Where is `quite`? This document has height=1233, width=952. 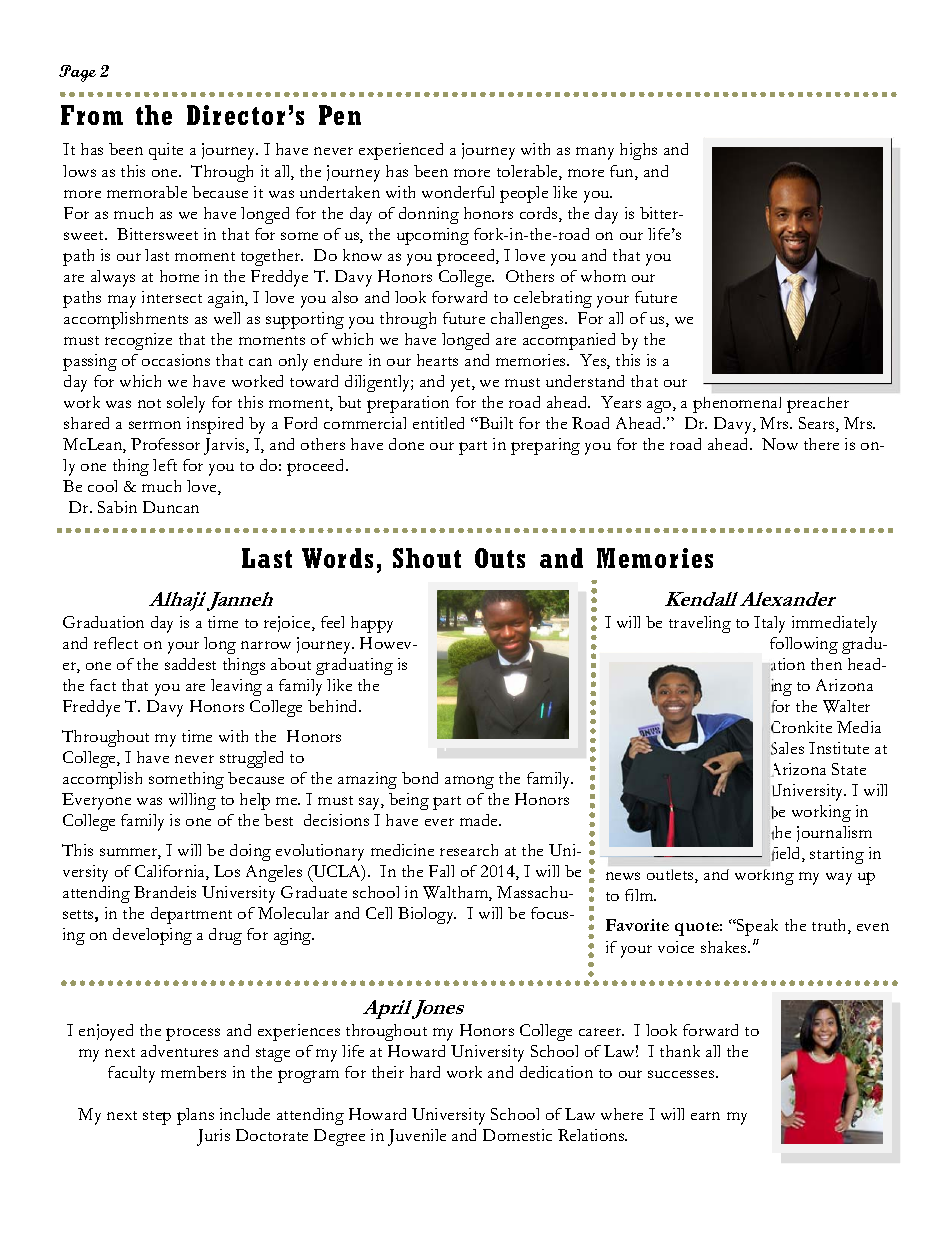
quite is located at coordinates (166, 151).
